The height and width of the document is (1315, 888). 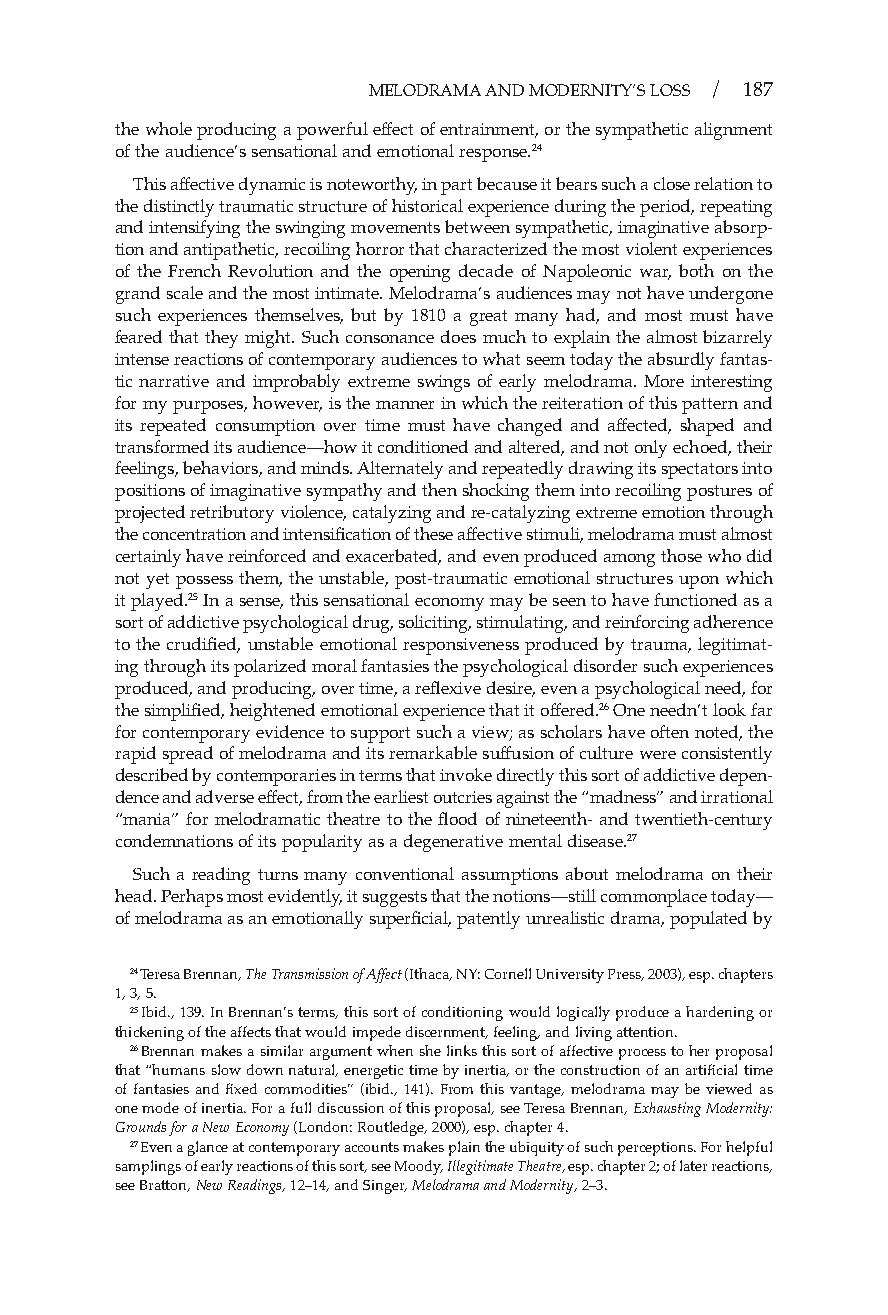 I want to click on flood, so click(x=457, y=818).
